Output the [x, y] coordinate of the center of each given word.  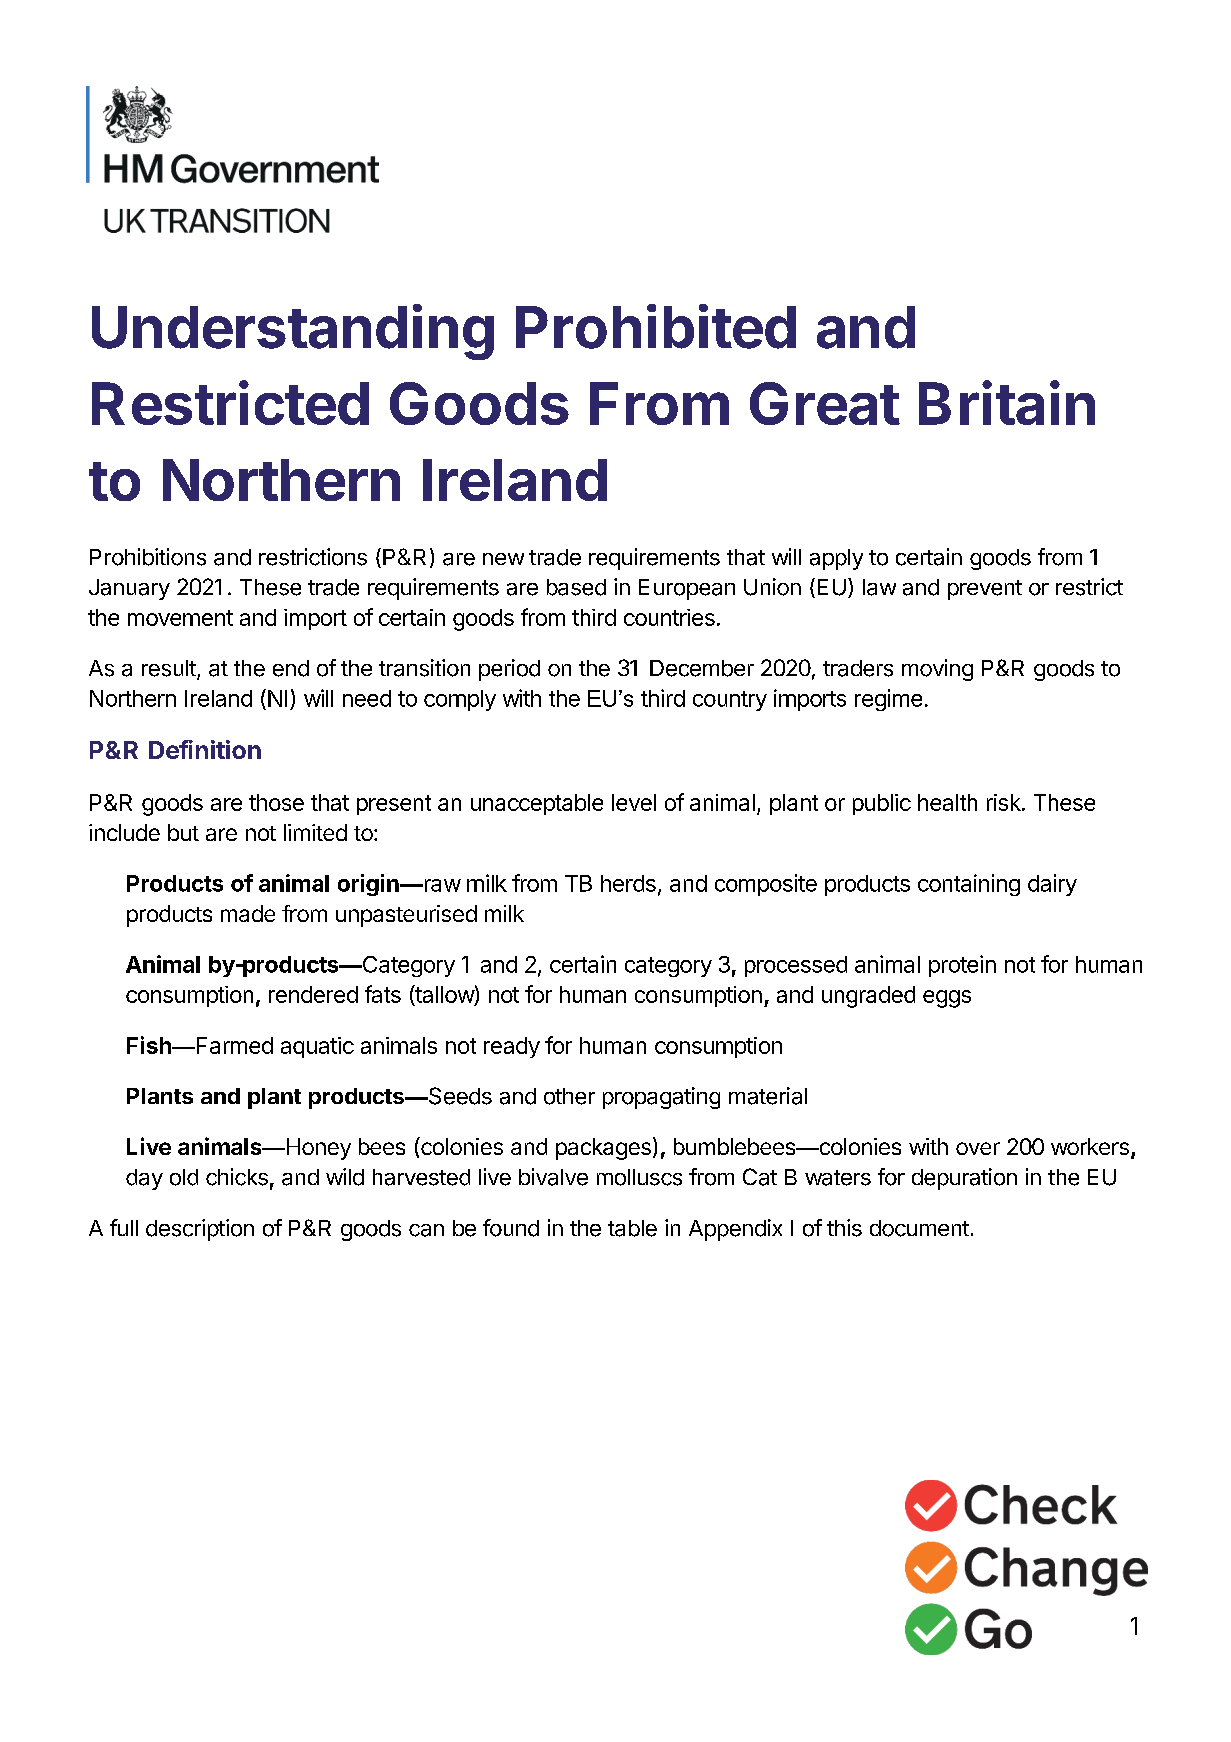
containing [969, 885]
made [248, 913]
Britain [1007, 402]
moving [937, 670]
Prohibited [656, 326]
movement [180, 618]
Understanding [293, 332]
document [919, 1228]
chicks [237, 1177]
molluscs [639, 1177]
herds [628, 883]
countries [669, 617]
